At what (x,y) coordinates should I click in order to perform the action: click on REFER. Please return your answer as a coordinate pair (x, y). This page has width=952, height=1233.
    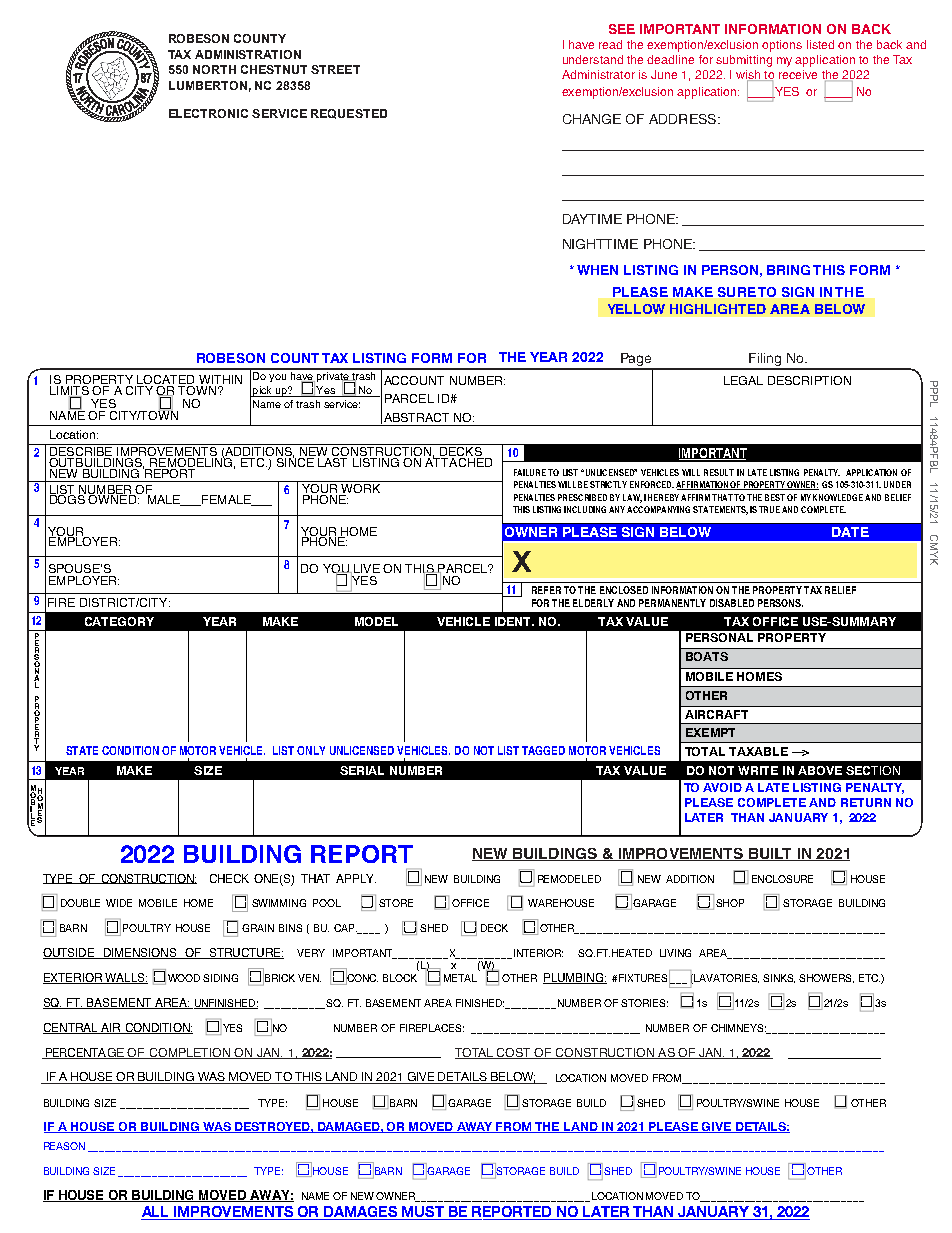
    Looking at the image, I should click on (546, 590).
